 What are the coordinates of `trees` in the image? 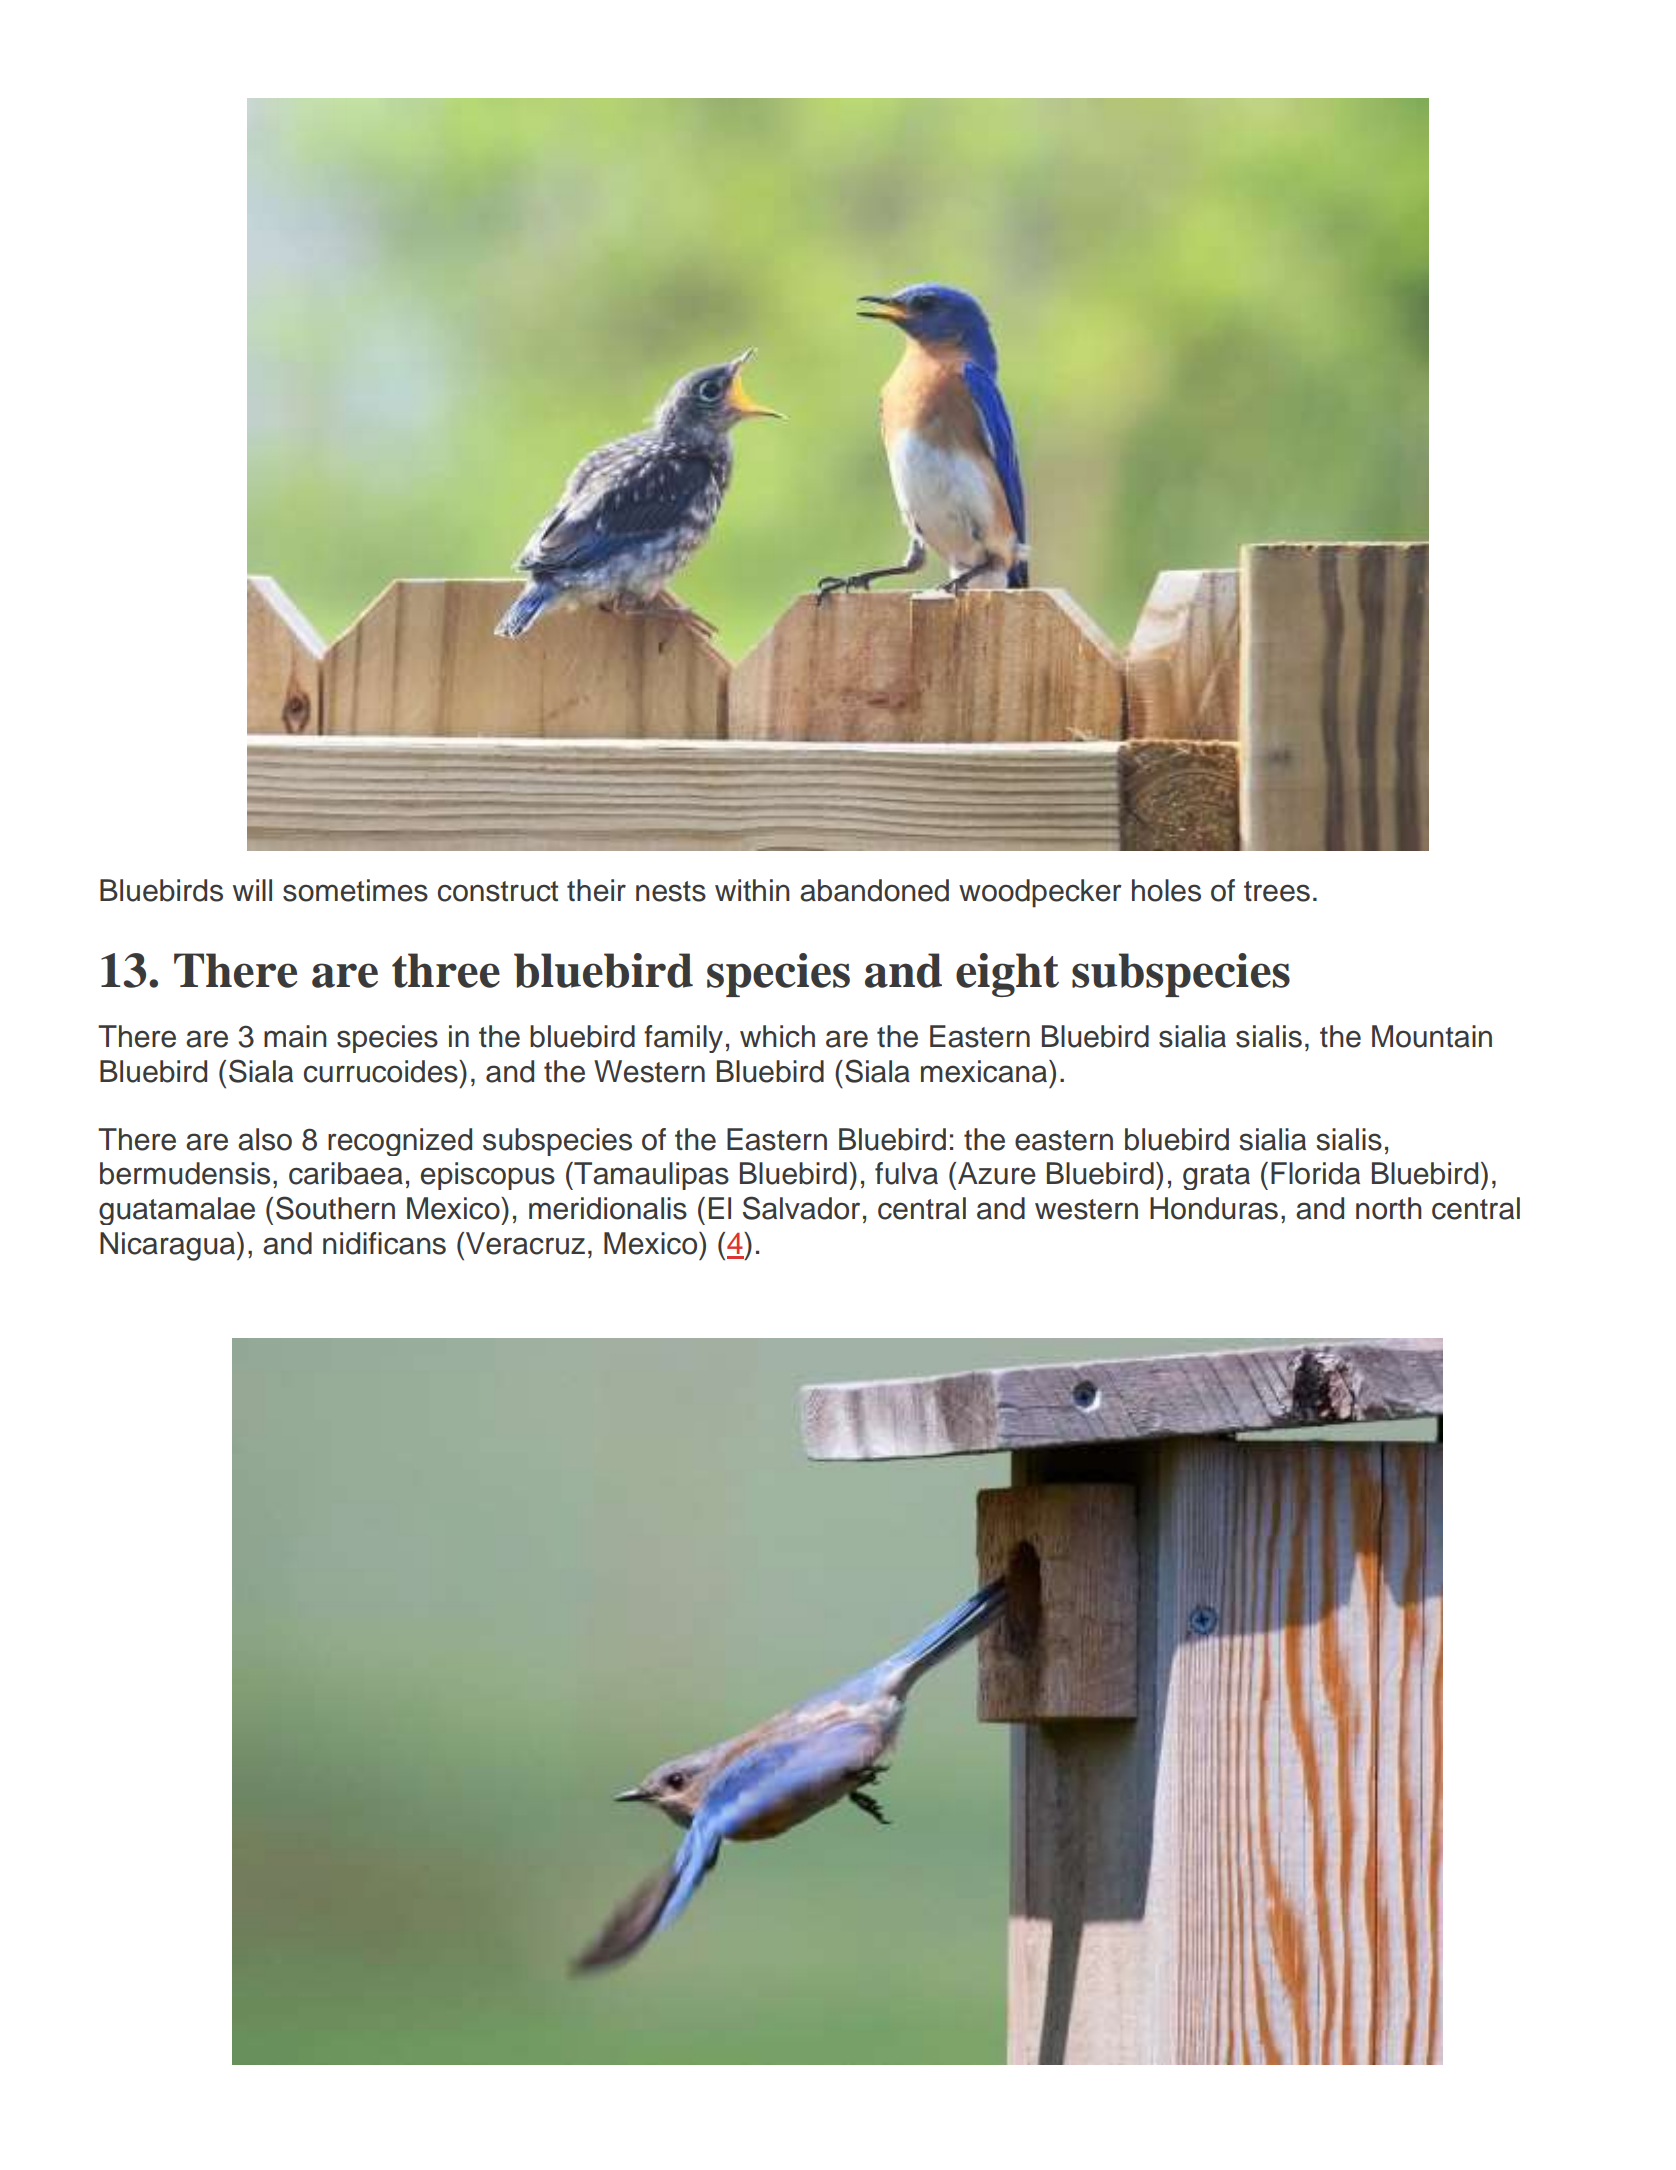 It's located at (1277, 891).
